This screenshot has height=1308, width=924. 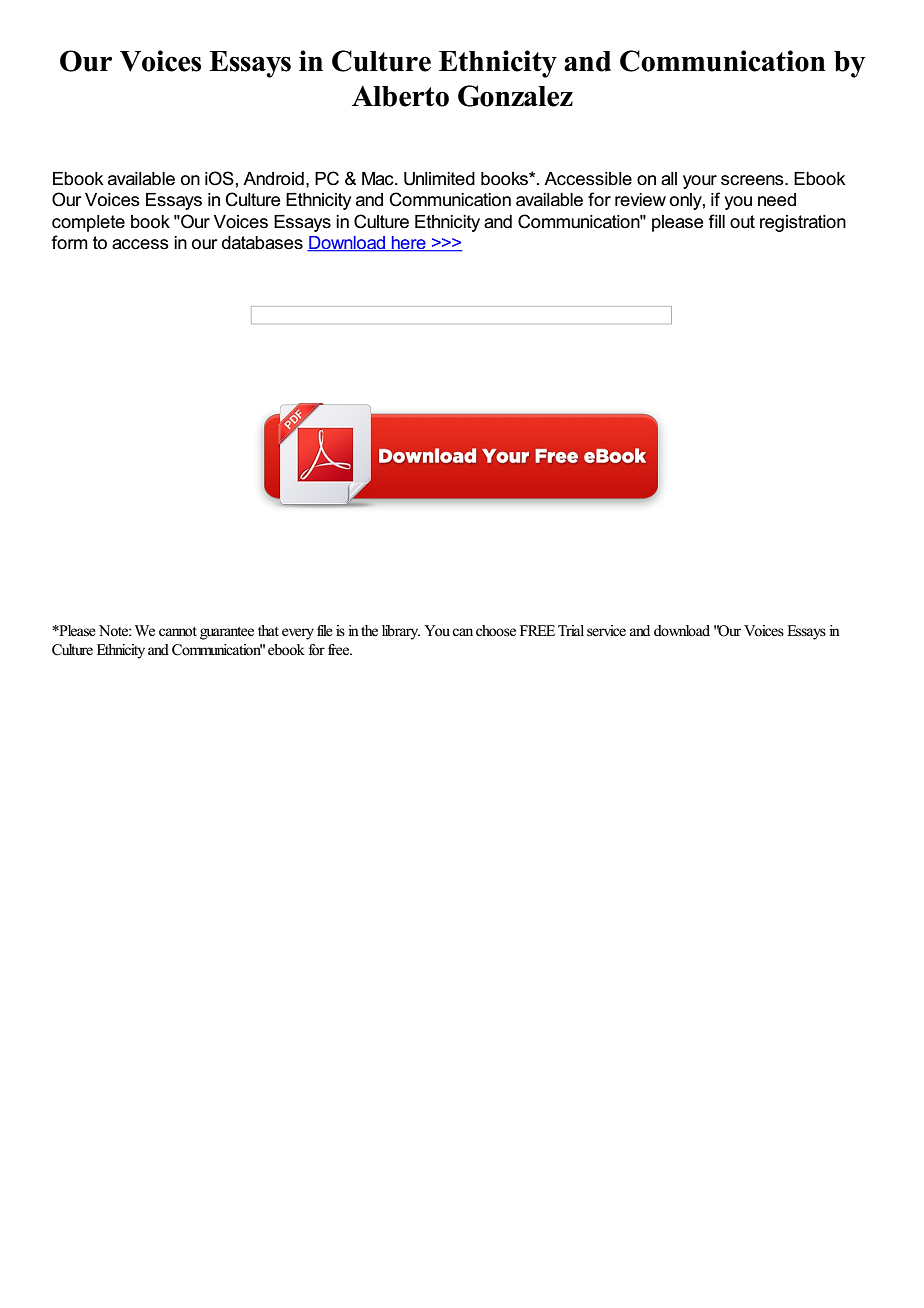 What do you see at coordinates (273, 179) in the screenshot?
I see `Android` at bounding box center [273, 179].
